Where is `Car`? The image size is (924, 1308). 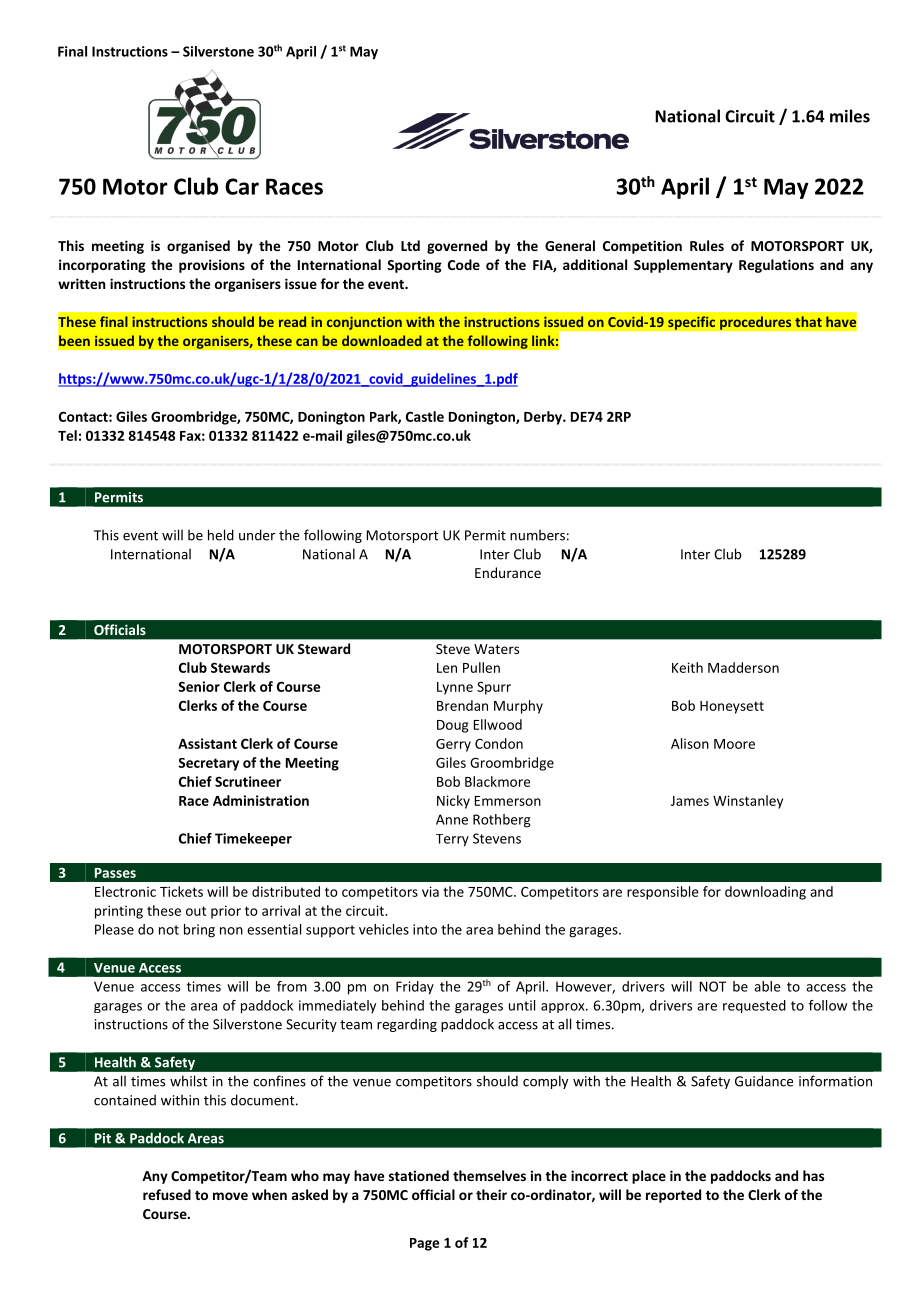
Car is located at coordinates (242, 186).
